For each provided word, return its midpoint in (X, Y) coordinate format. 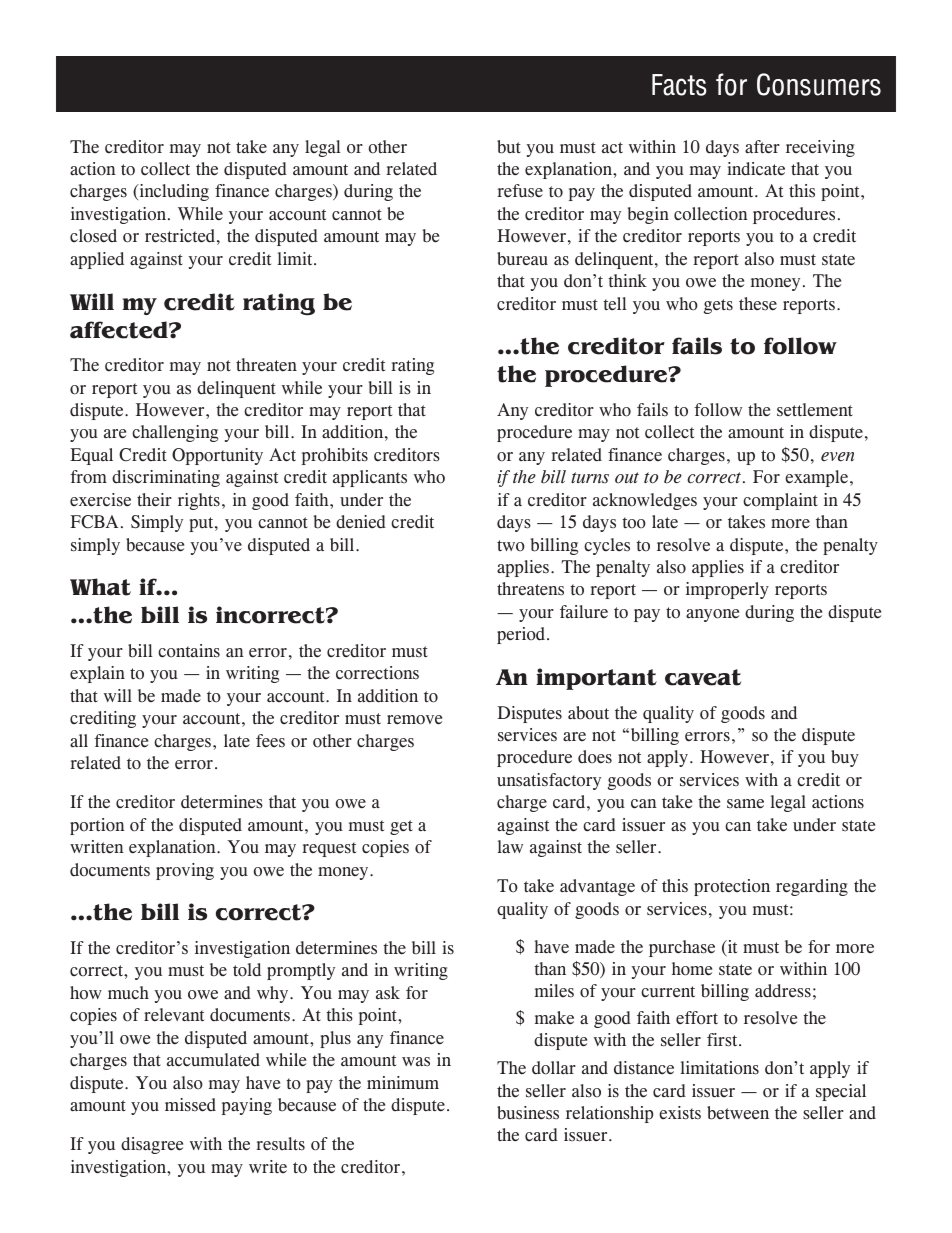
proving (185, 871)
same (745, 803)
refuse (520, 191)
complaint (780, 501)
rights (199, 501)
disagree (152, 1145)
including (173, 192)
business (528, 1113)
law (510, 847)
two (511, 546)
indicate (756, 169)
